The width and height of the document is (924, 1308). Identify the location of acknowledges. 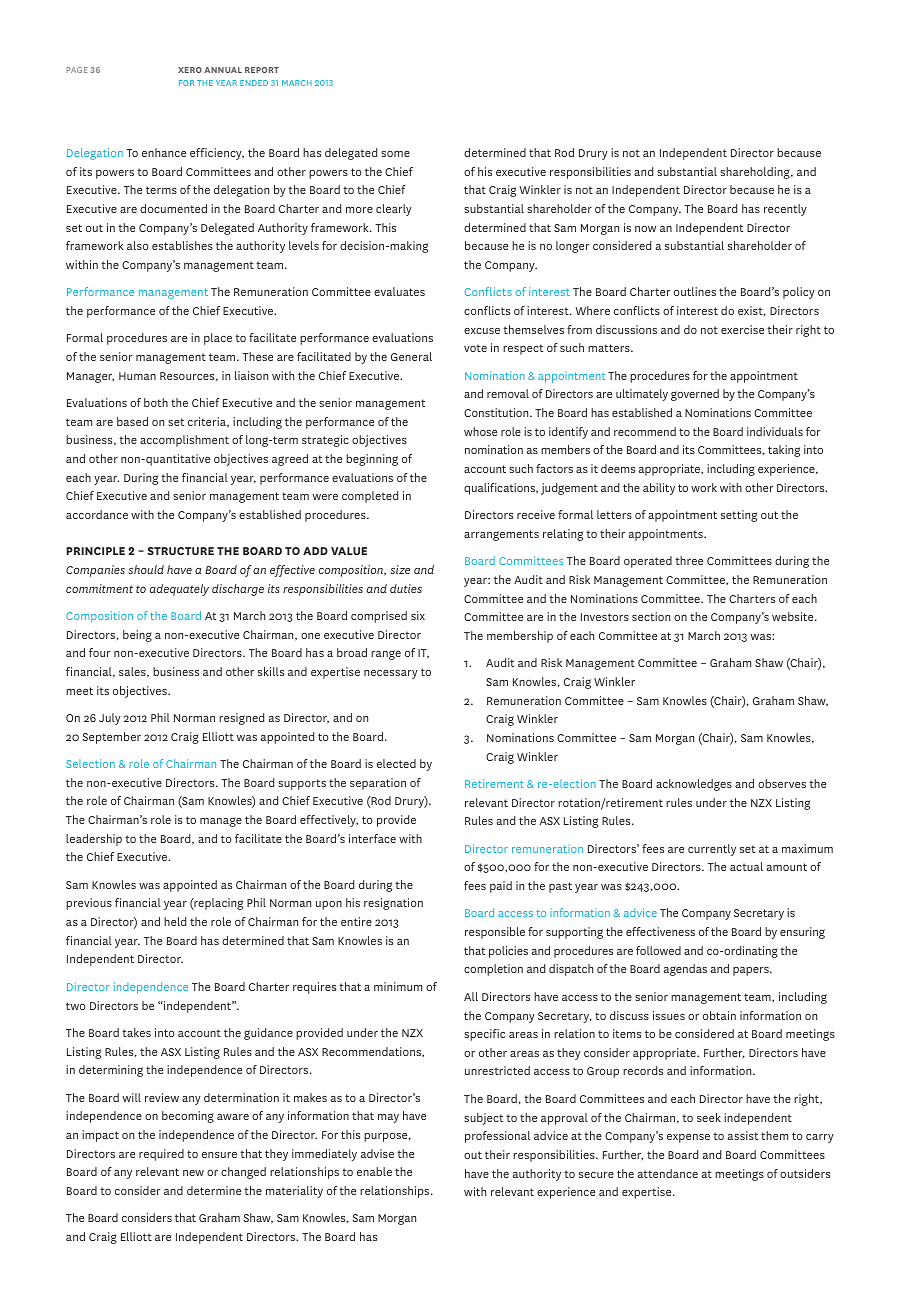
(694, 785).
